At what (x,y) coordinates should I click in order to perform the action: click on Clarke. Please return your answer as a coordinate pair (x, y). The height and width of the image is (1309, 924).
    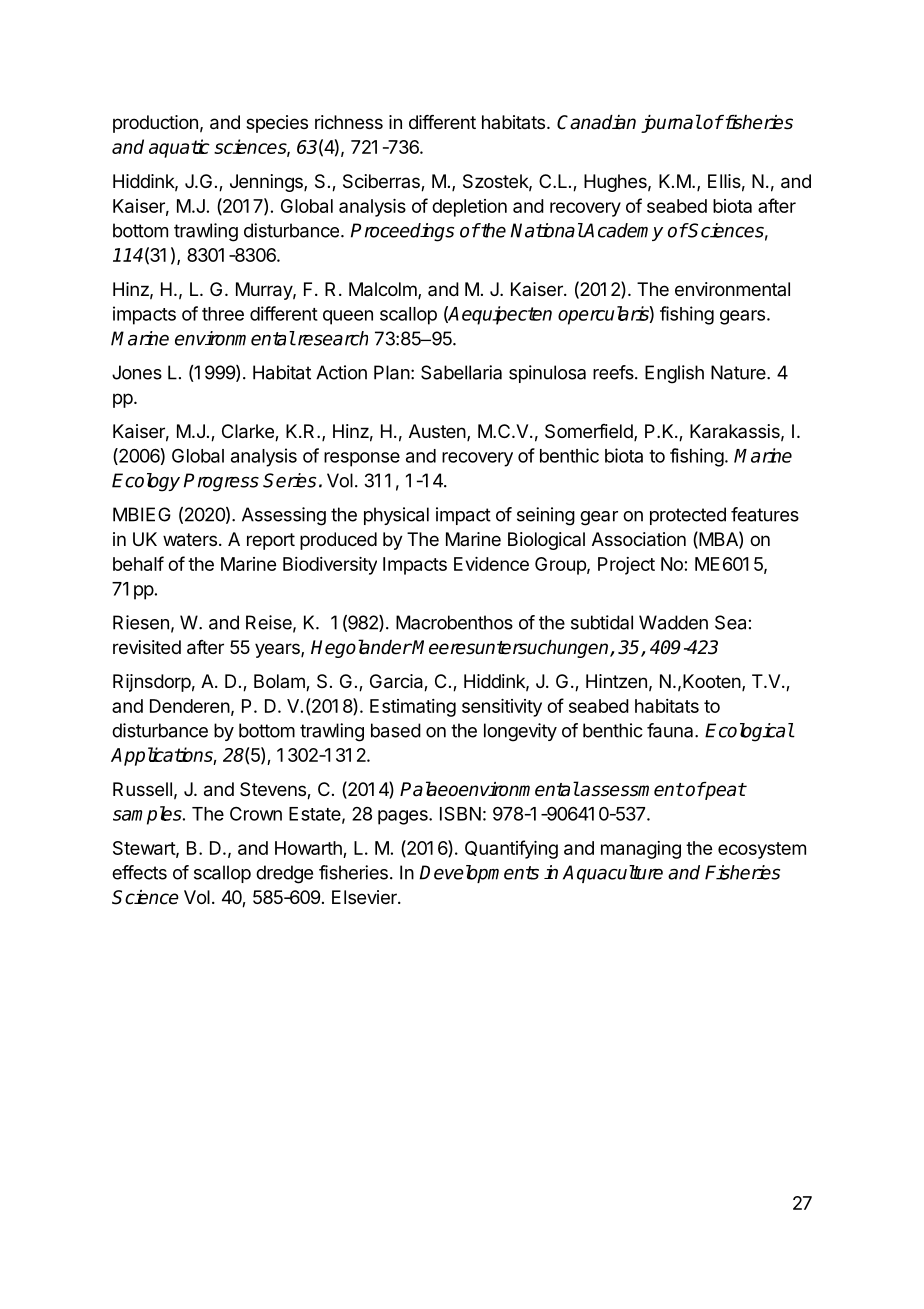
    Looking at the image, I should click on (249, 432).
